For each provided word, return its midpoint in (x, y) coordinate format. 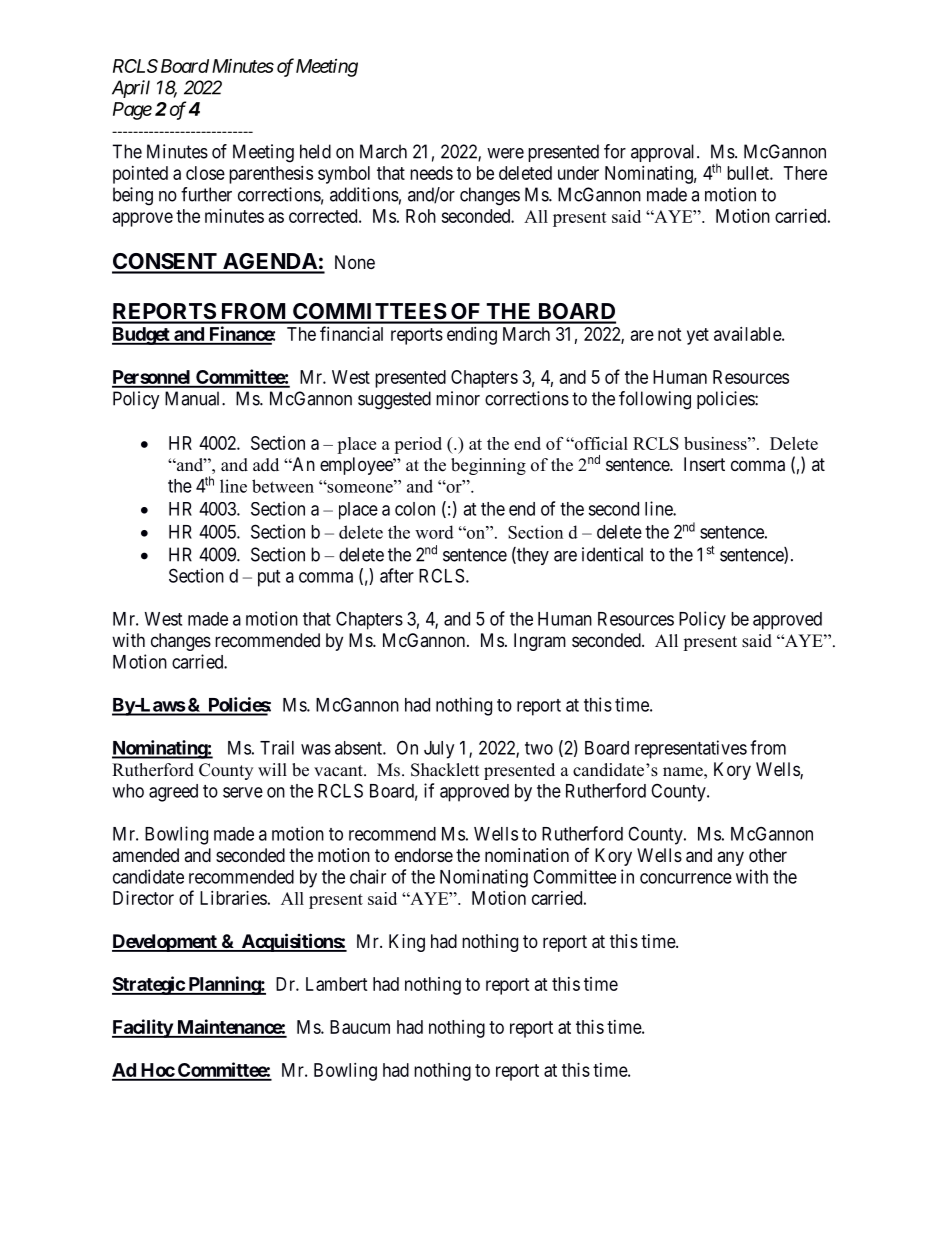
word (434, 532)
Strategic (149, 985)
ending (472, 336)
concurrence (686, 878)
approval (664, 153)
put (269, 578)
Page (132, 111)
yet (698, 336)
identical (612, 554)
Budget (142, 336)
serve (243, 792)
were (505, 153)
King (407, 943)
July (439, 750)
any (730, 858)
